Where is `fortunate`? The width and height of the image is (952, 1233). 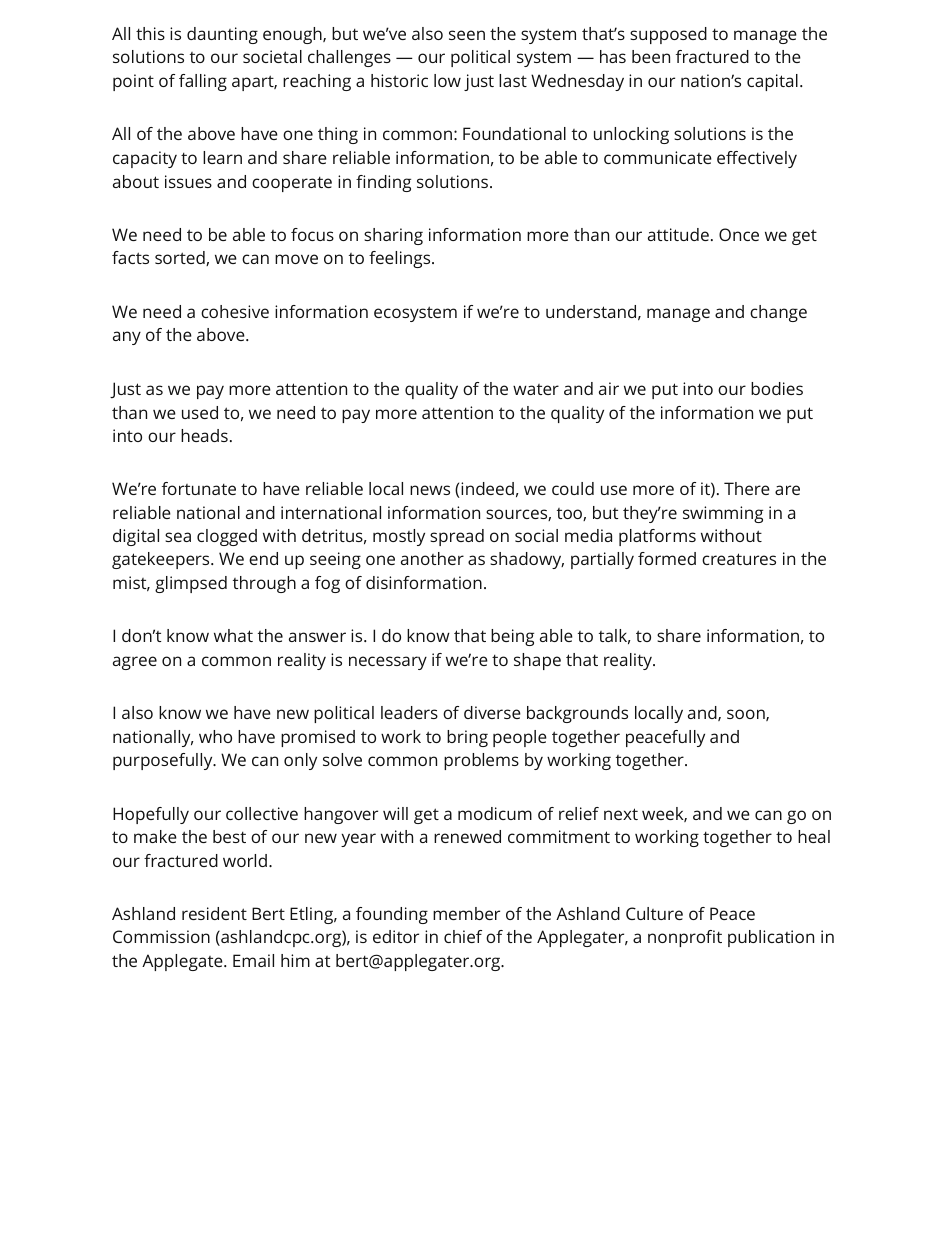 fortunate is located at coordinates (199, 488).
